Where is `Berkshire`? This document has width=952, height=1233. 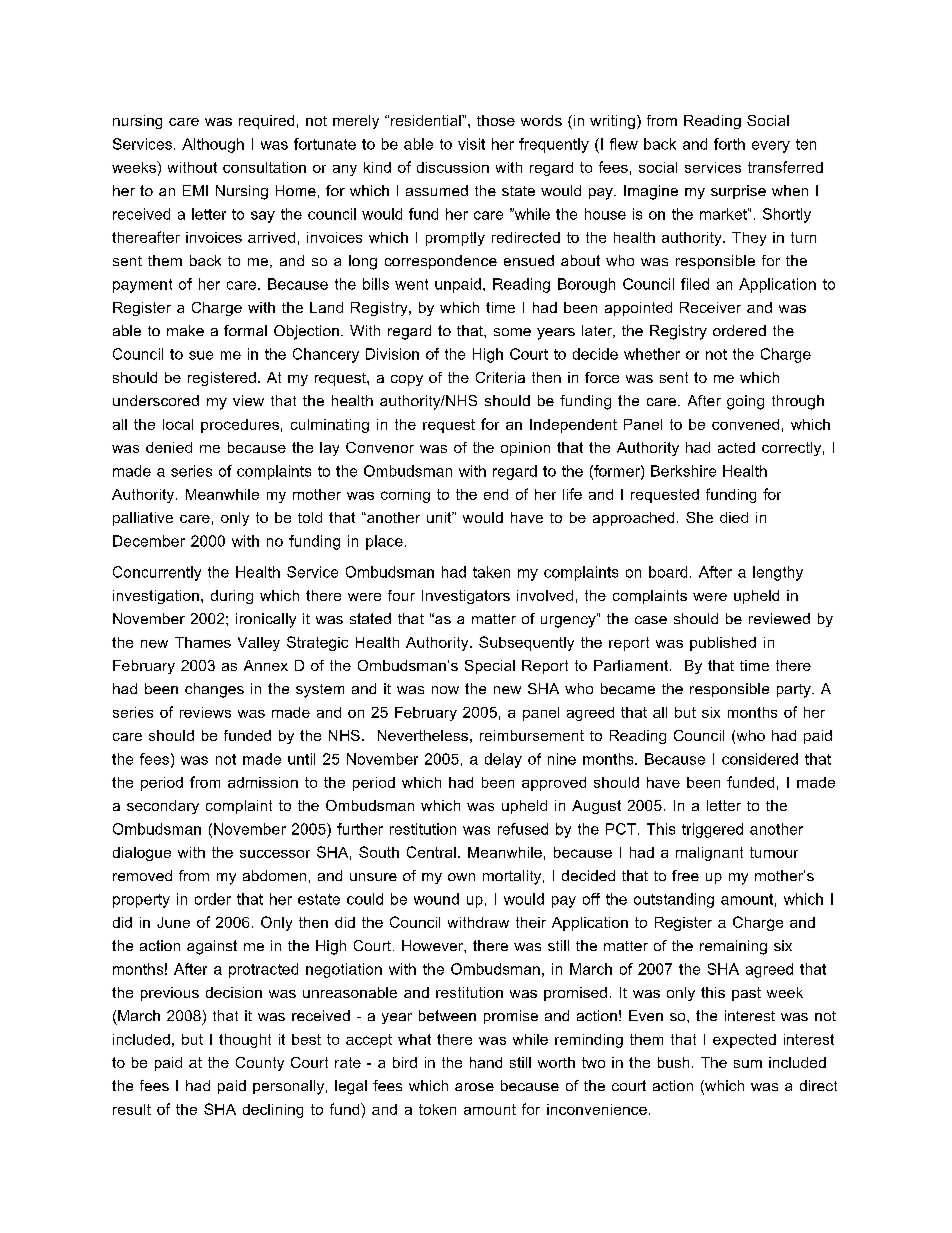
Berkshire is located at coordinates (683, 471).
